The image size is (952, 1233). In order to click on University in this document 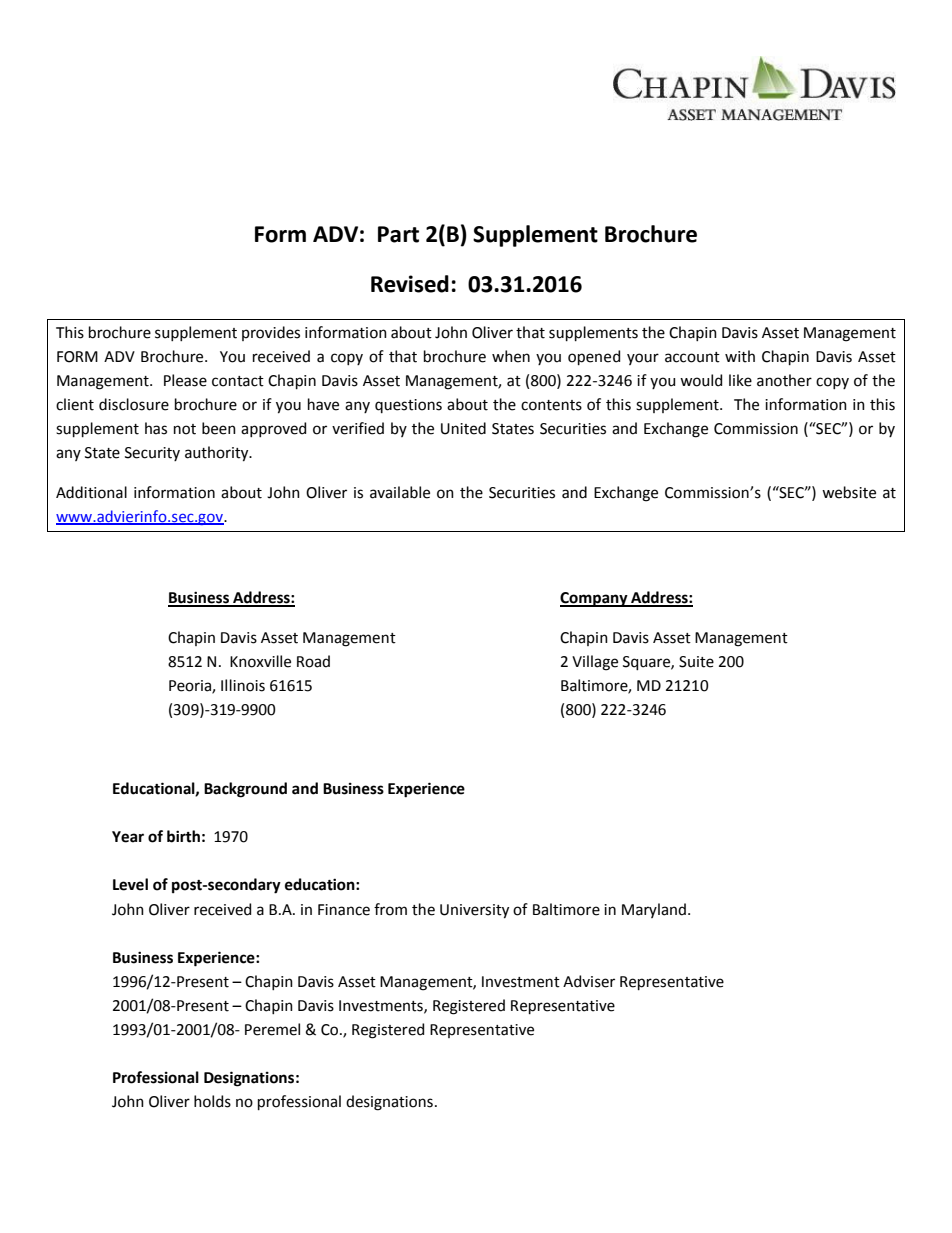, I will do `click(474, 911)`.
